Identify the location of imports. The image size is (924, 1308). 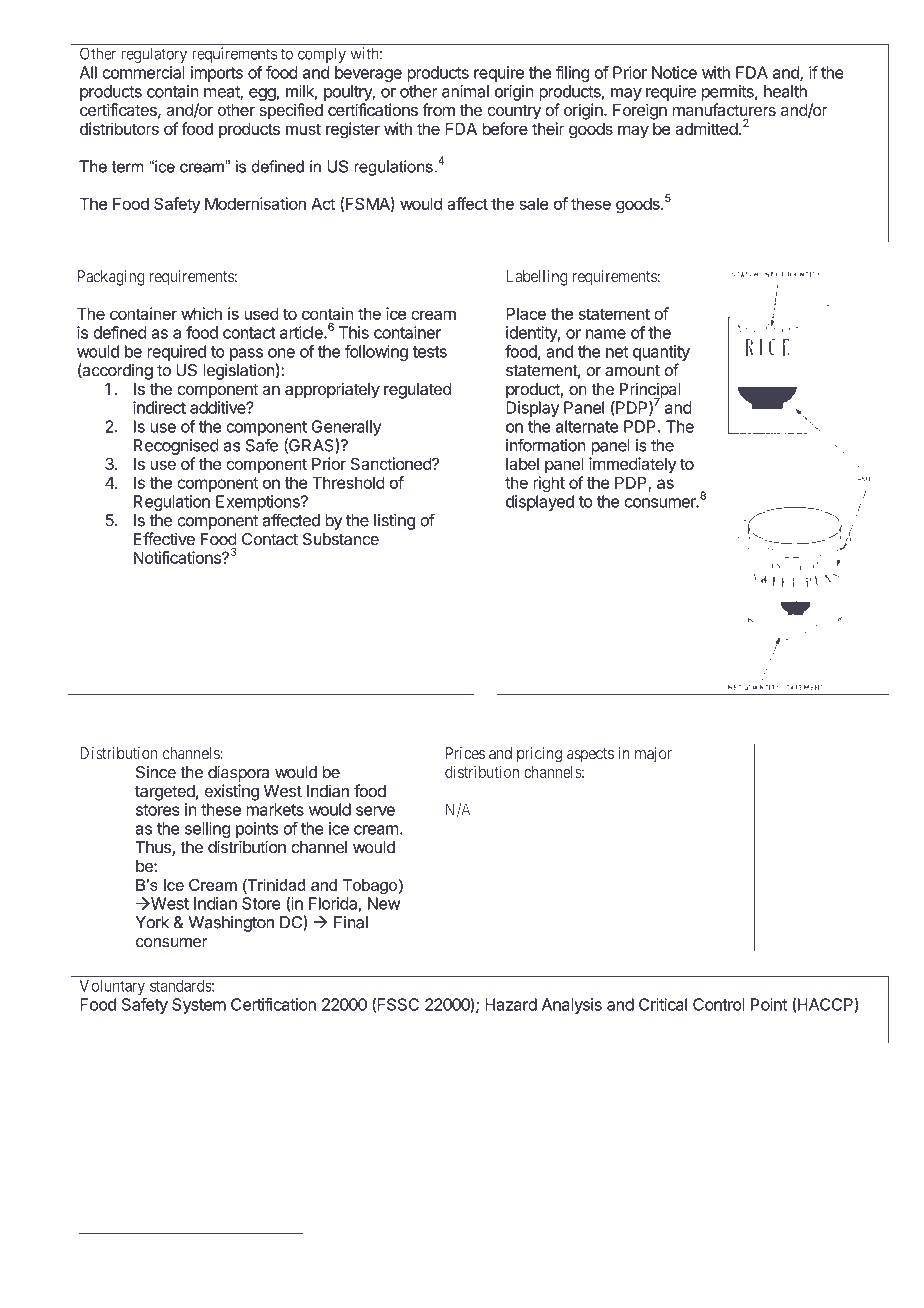
(217, 74).
